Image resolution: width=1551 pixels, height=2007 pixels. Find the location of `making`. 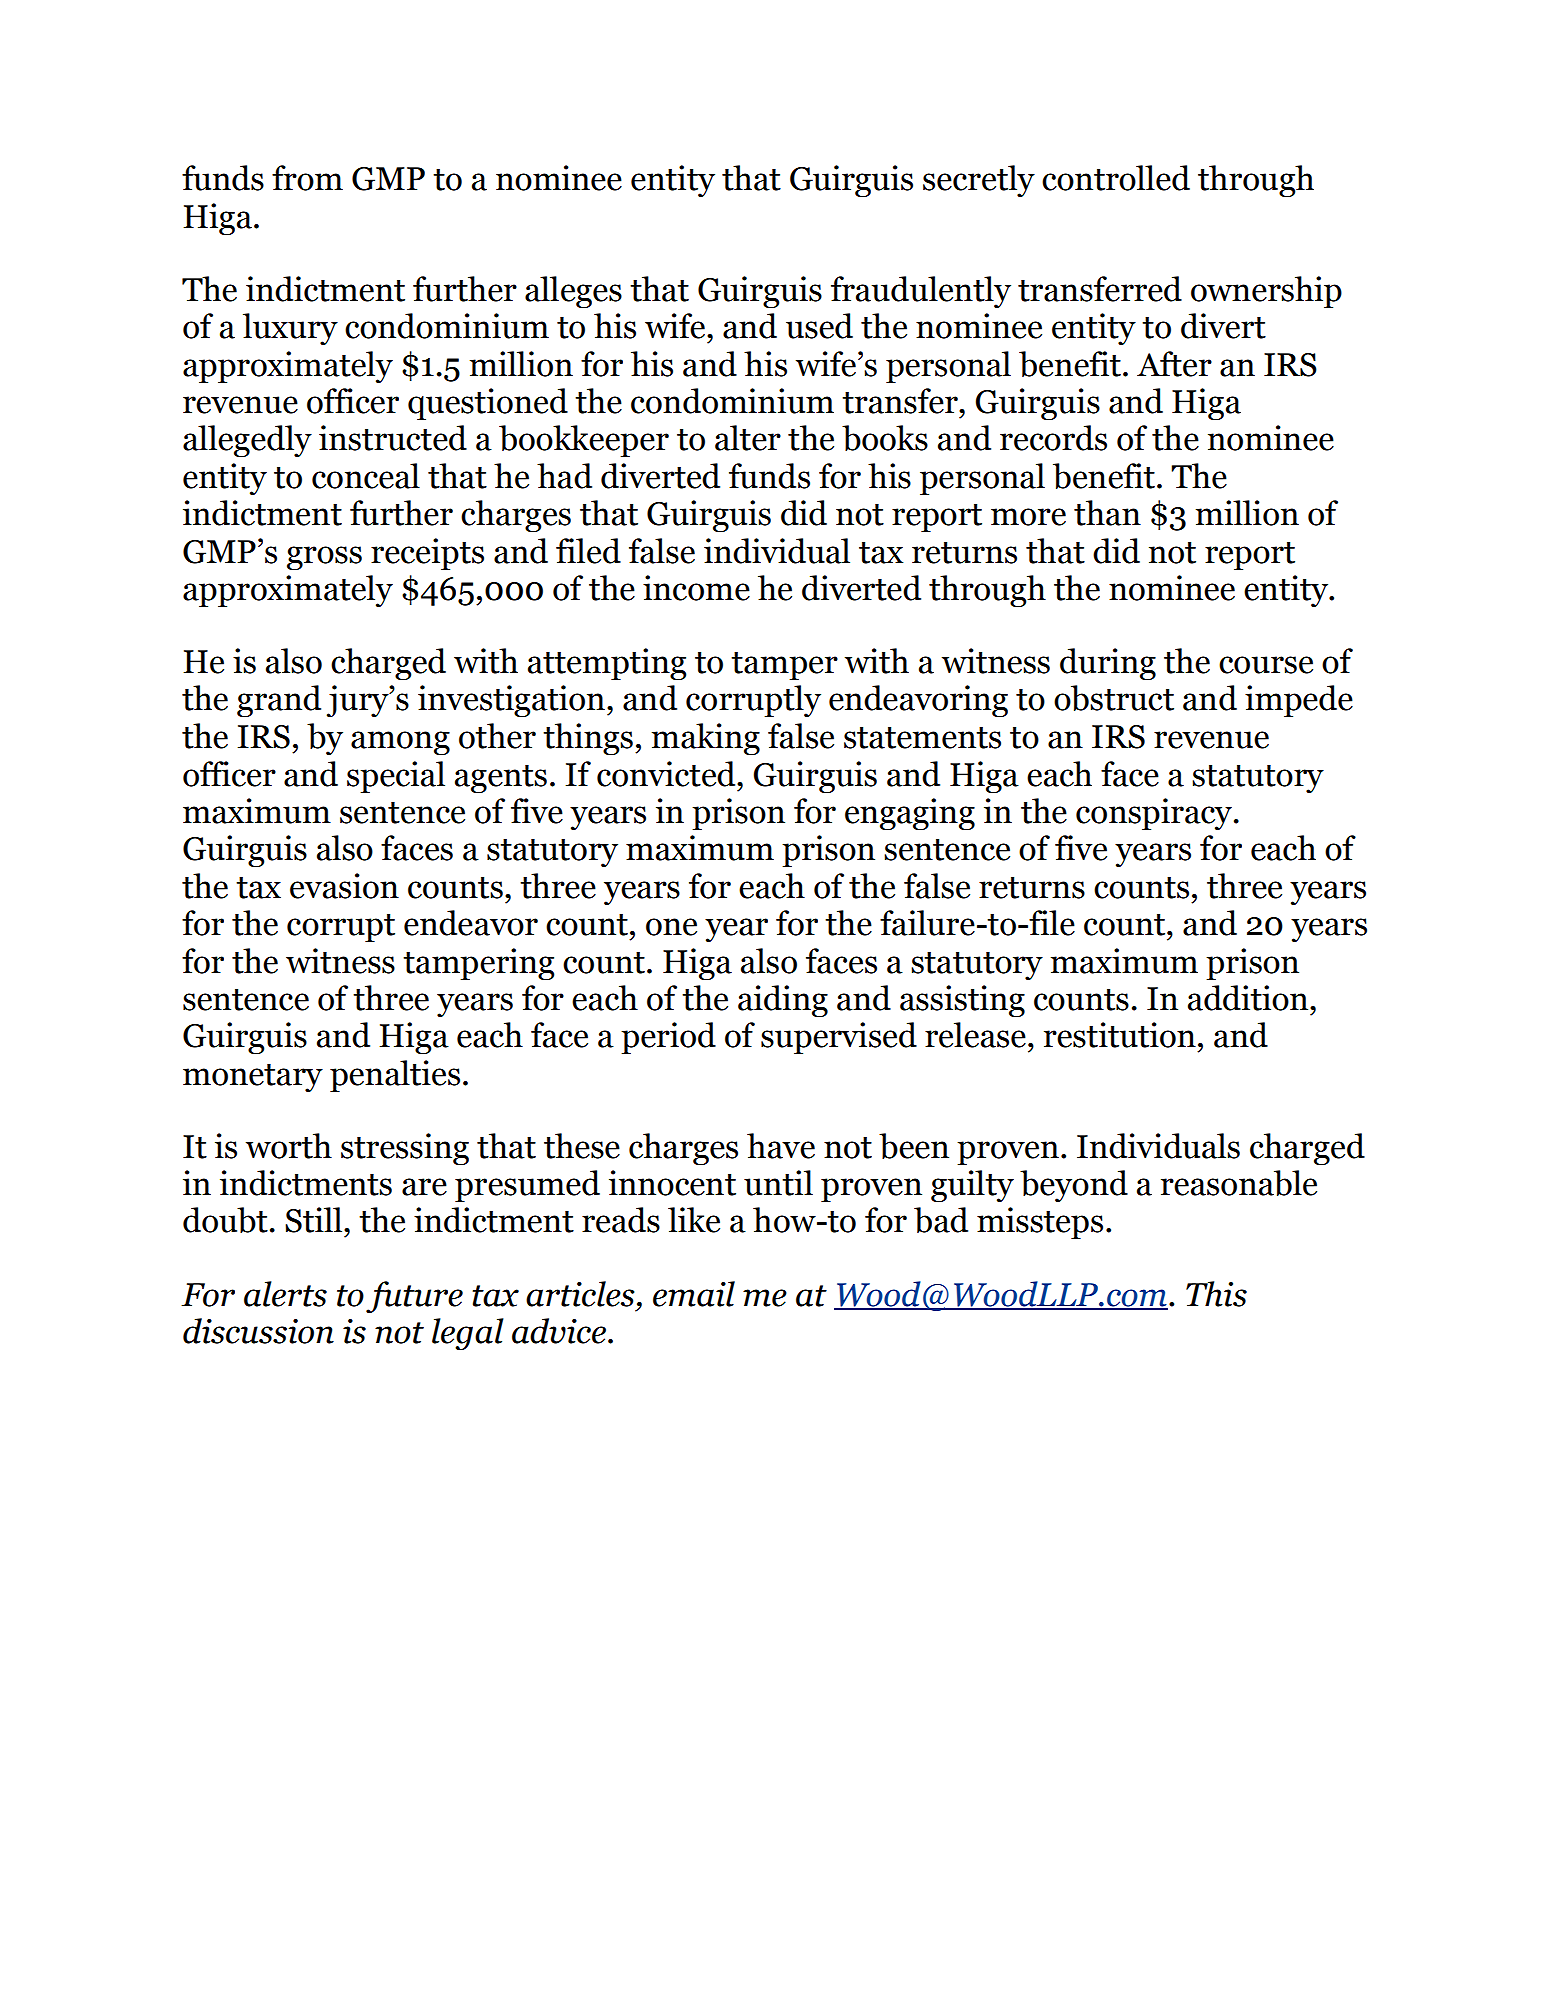

making is located at coordinates (706, 739).
